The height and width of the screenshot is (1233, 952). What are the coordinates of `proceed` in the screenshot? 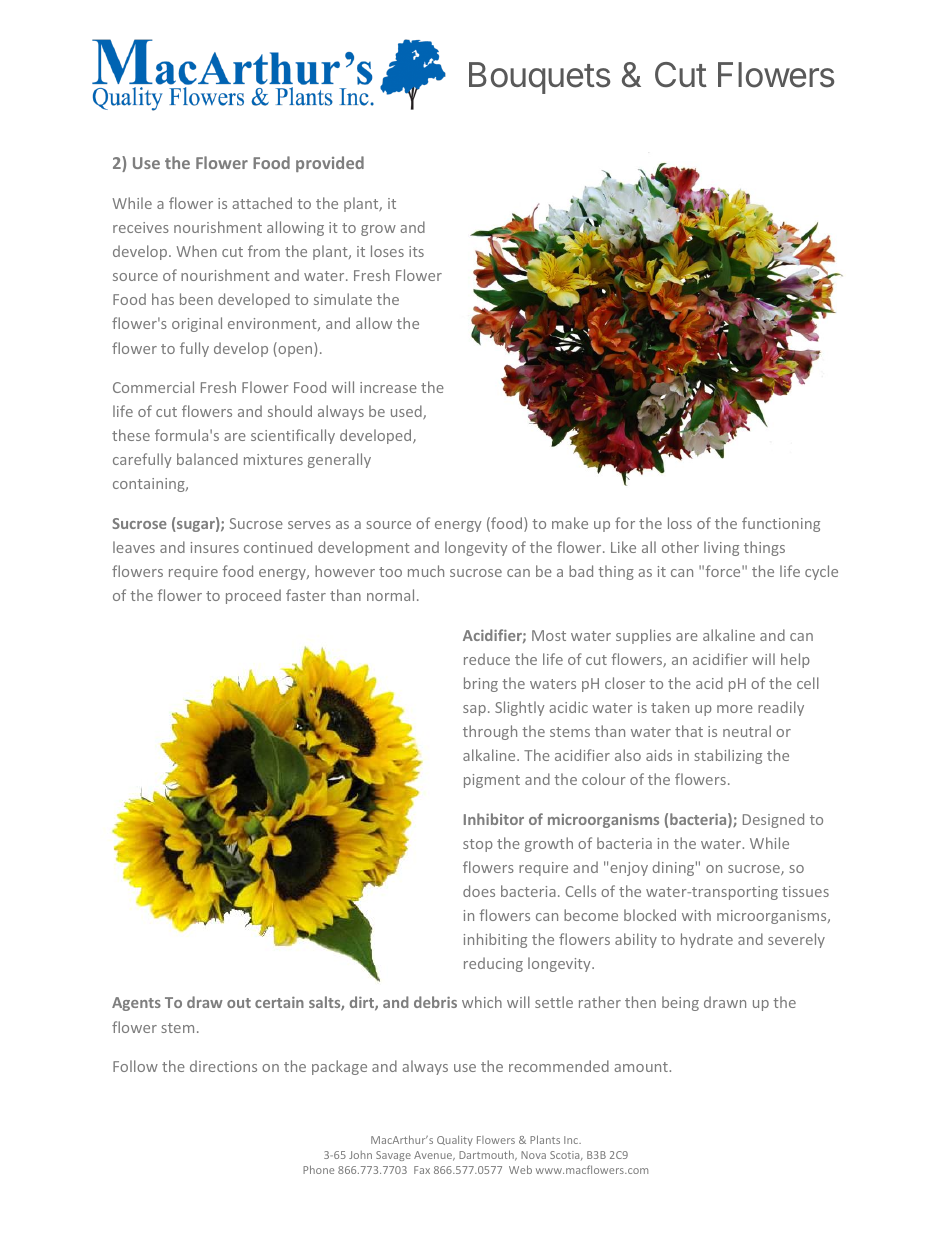 It's located at (253, 596).
